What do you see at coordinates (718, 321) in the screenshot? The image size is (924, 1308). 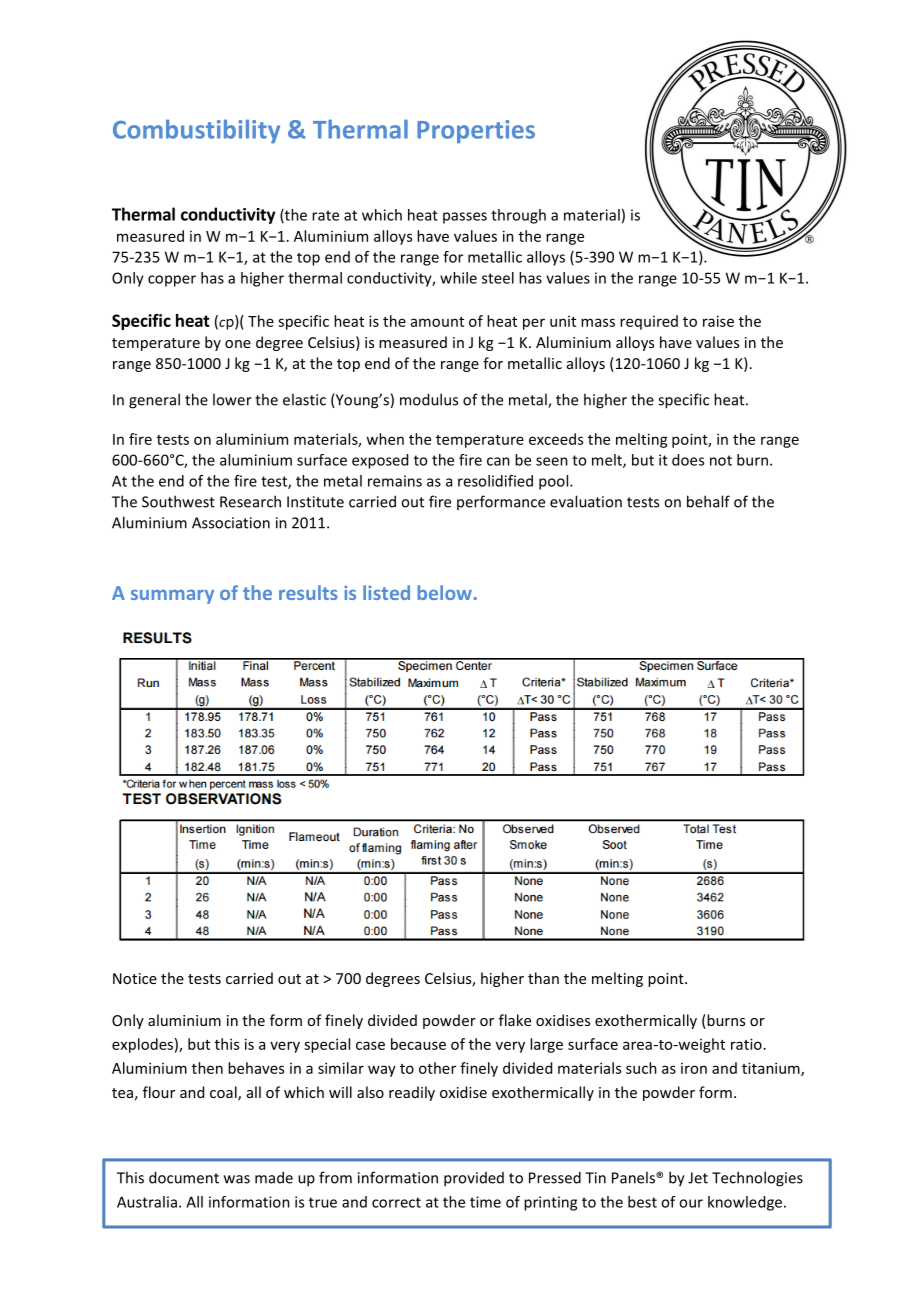 I see `raise` at bounding box center [718, 321].
